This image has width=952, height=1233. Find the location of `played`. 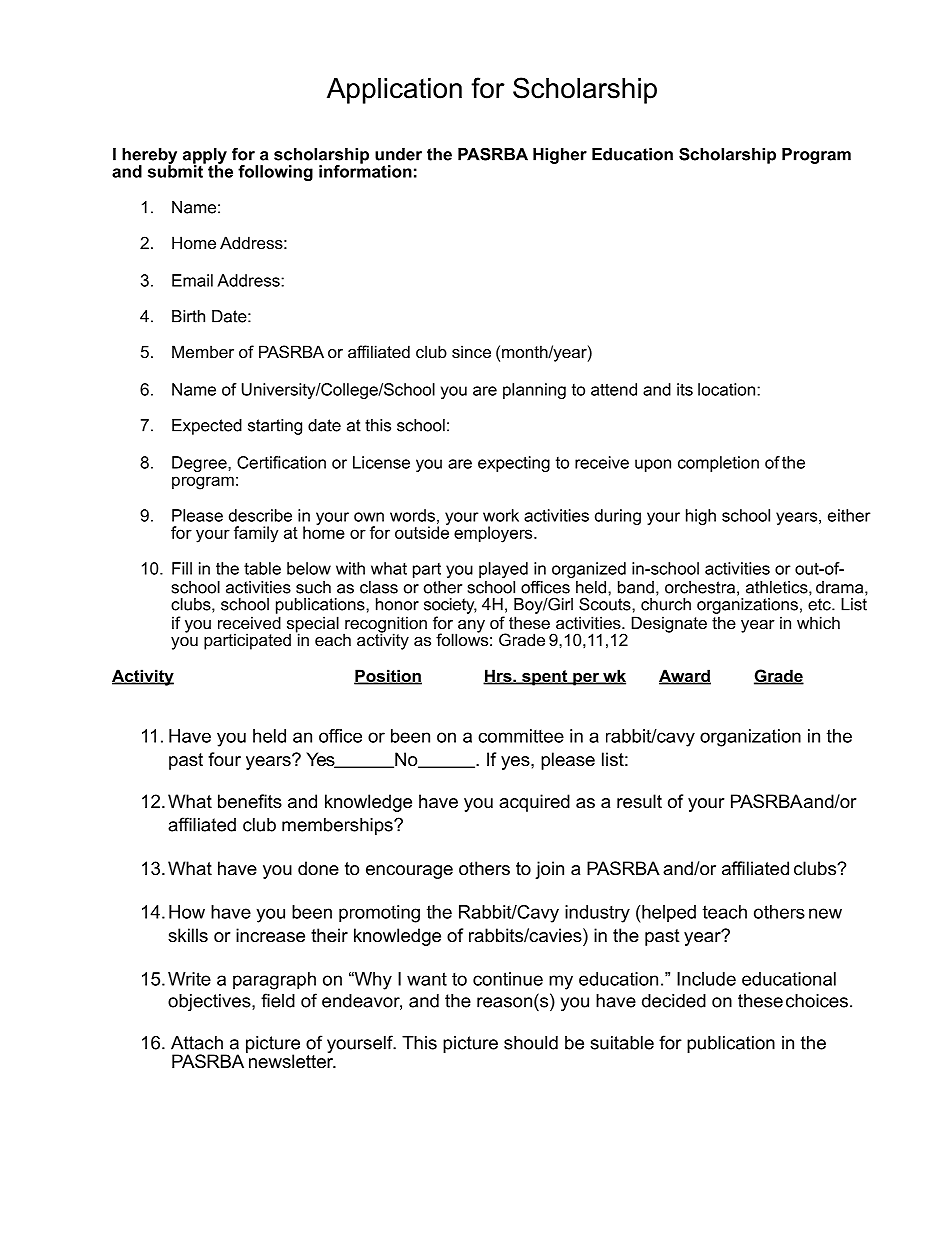

played is located at coordinates (503, 570).
